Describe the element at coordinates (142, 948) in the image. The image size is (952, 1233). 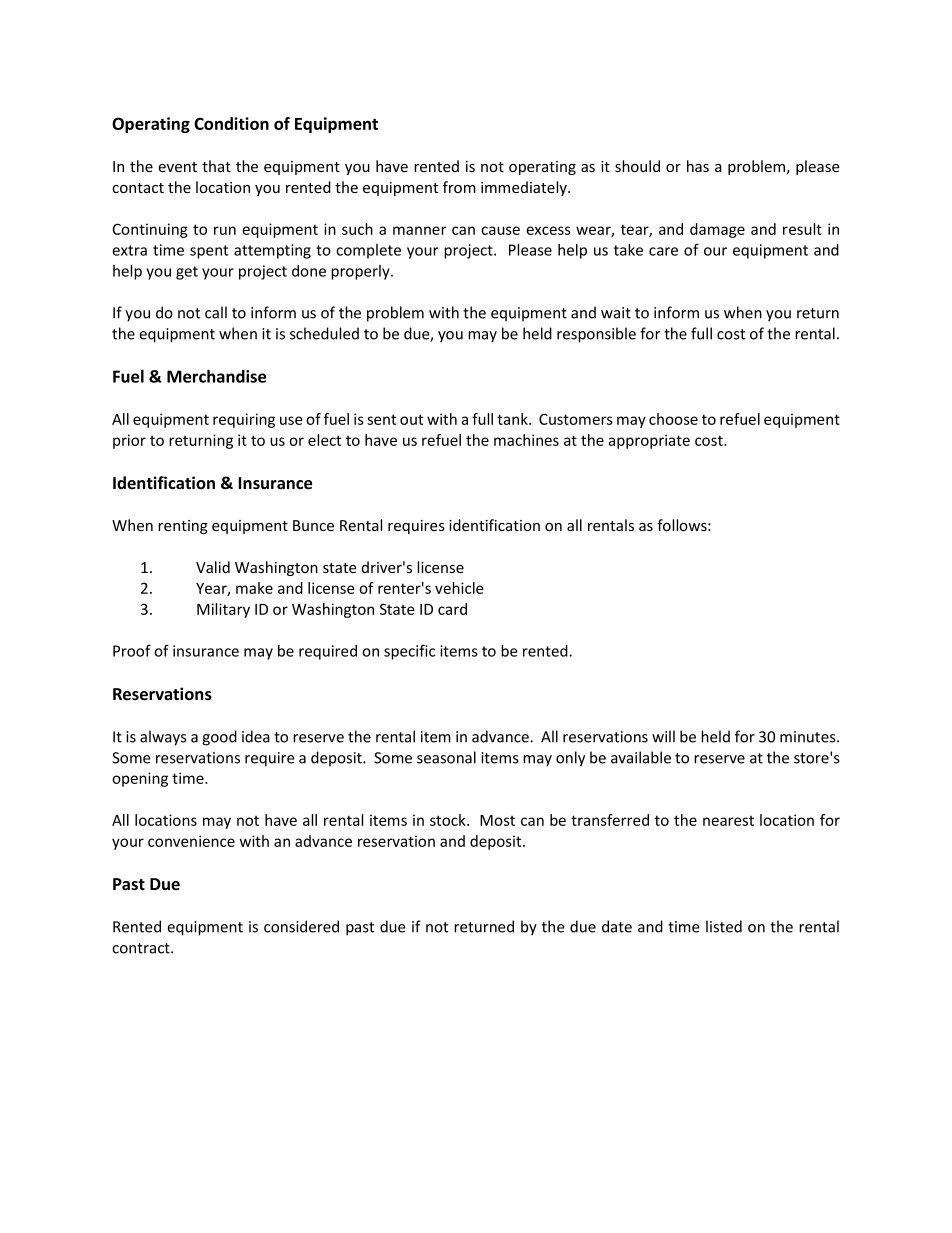
I see `contract` at that location.
